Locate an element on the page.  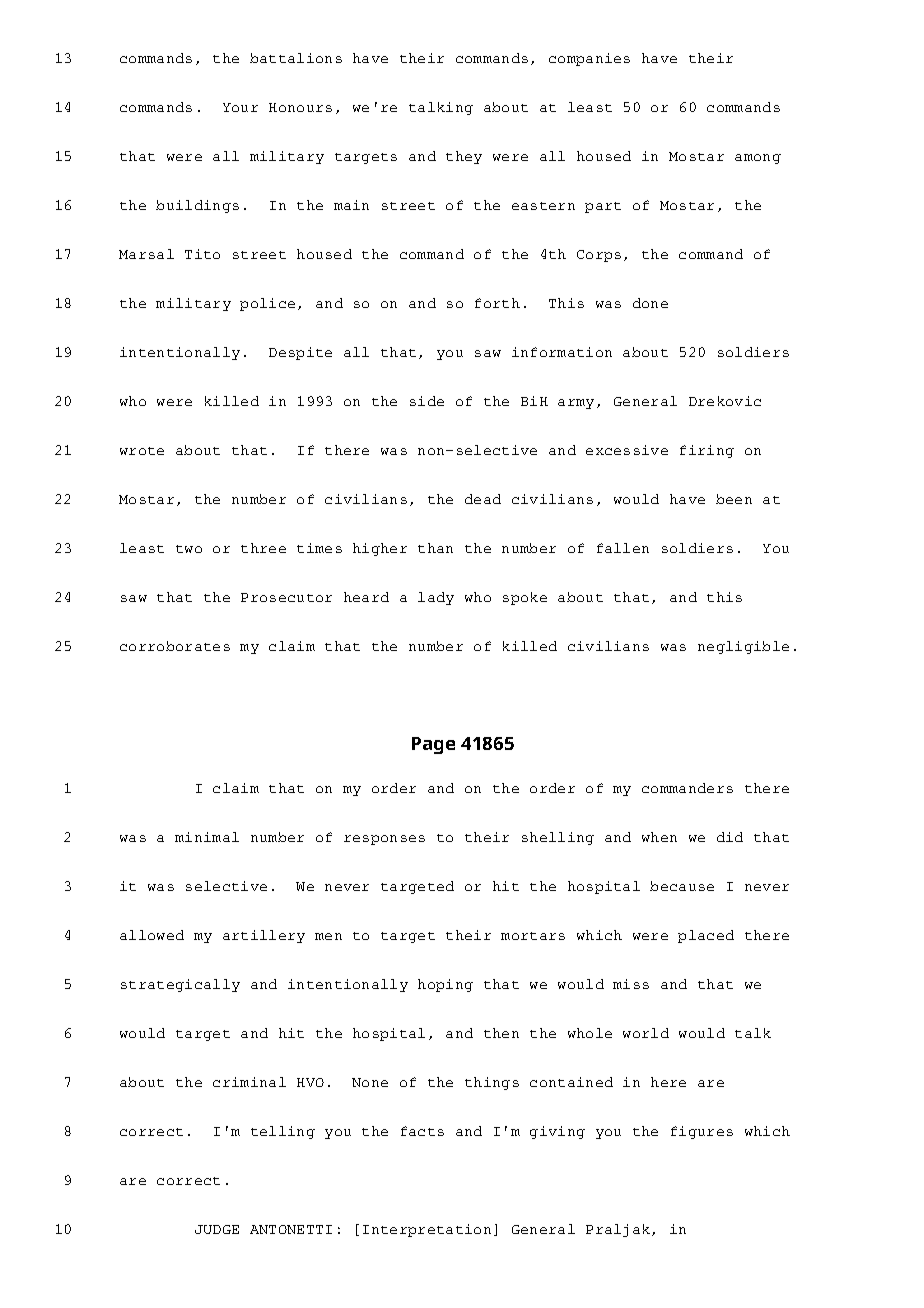
hoping is located at coordinates (445, 985).
